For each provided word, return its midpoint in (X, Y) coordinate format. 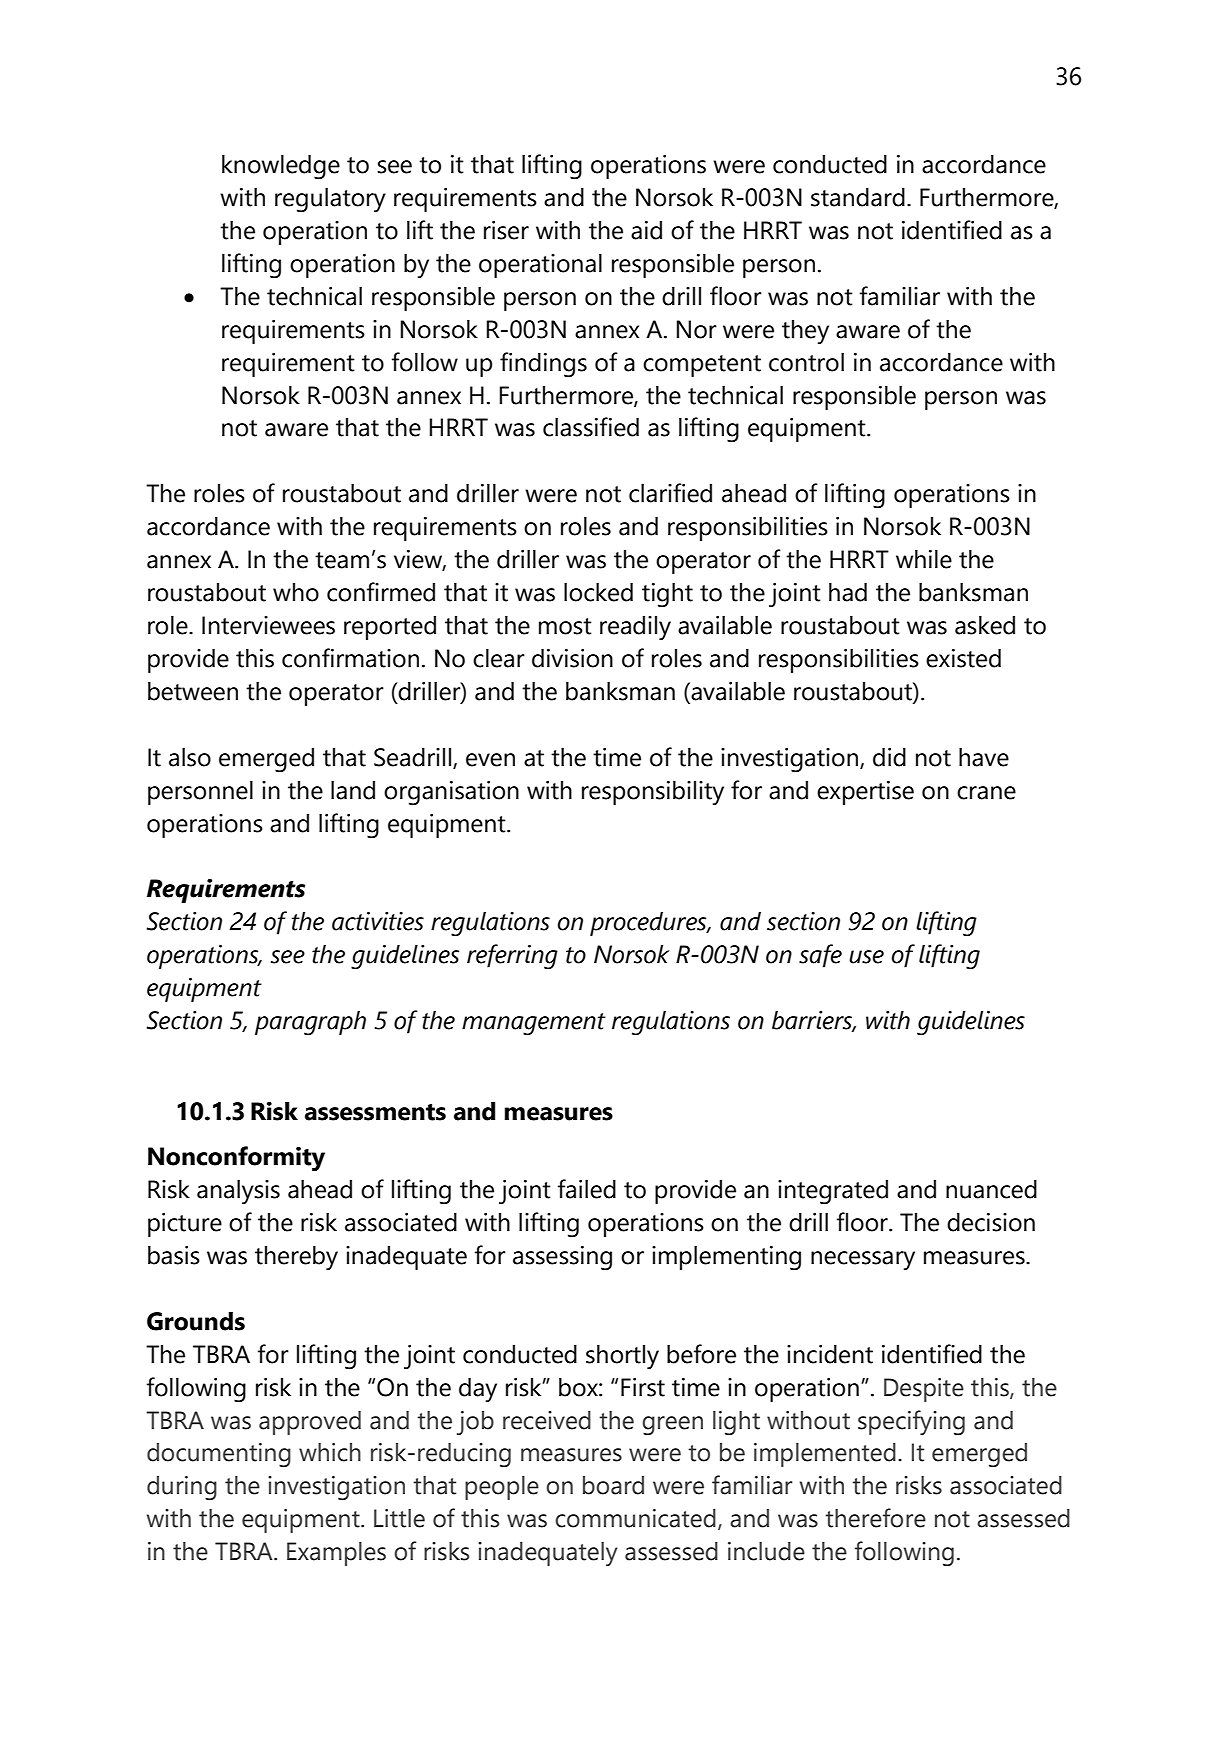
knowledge (281, 167)
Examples (336, 1554)
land (353, 790)
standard (858, 197)
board (613, 1485)
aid (646, 230)
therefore (875, 1518)
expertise (865, 793)
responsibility (653, 792)
